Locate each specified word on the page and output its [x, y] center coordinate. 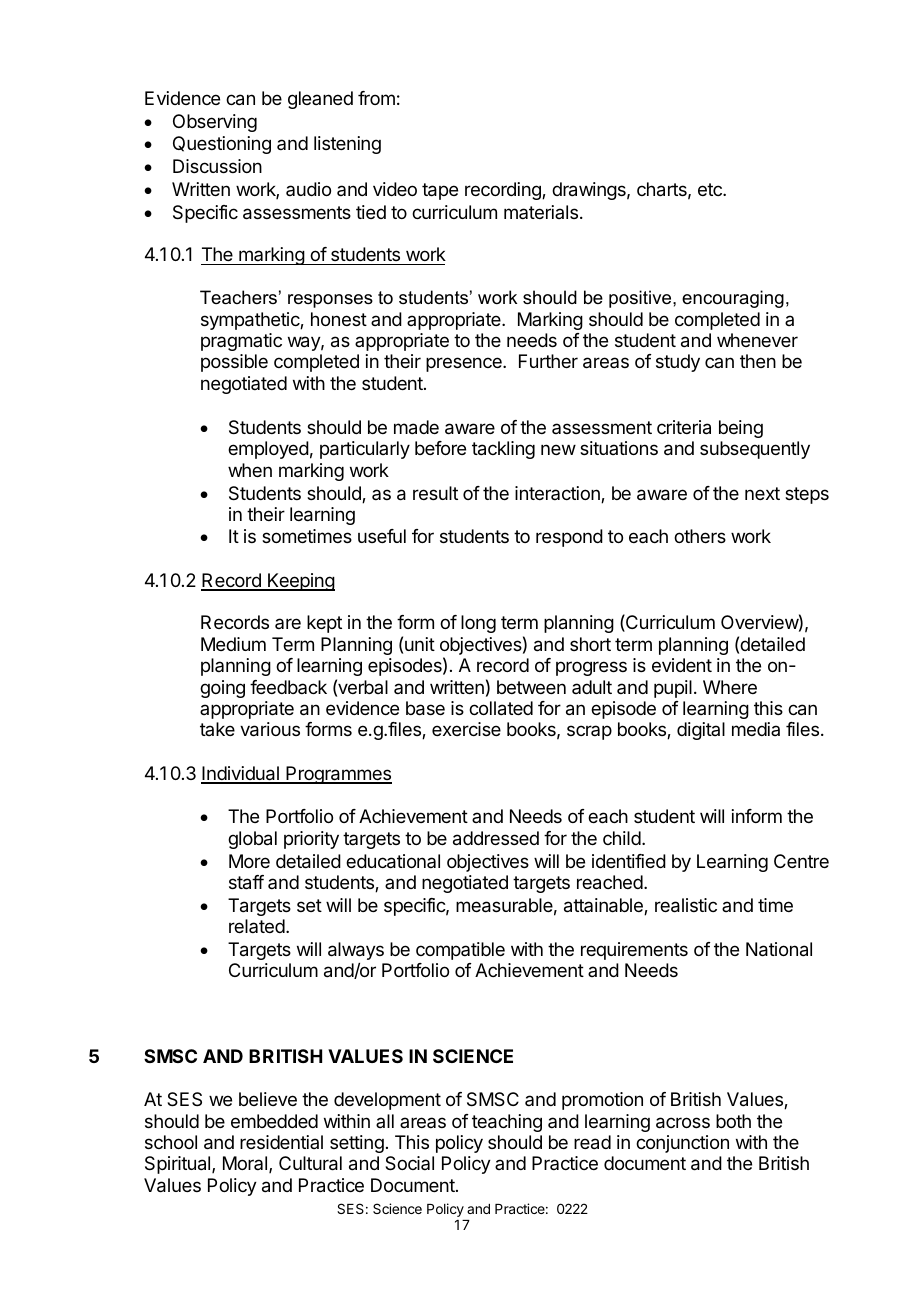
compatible [460, 951]
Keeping [300, 582]
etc [711, 189]
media [756, 729]
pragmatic [241, 342]
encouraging [733, 299]
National [779, 949]
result [435, 493]
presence [465, 364]
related [257, 926]
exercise [466, 729]
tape [440, 191]
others [700, 536]
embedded [274, 1121]
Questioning [222, 145]
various [270, 729]
